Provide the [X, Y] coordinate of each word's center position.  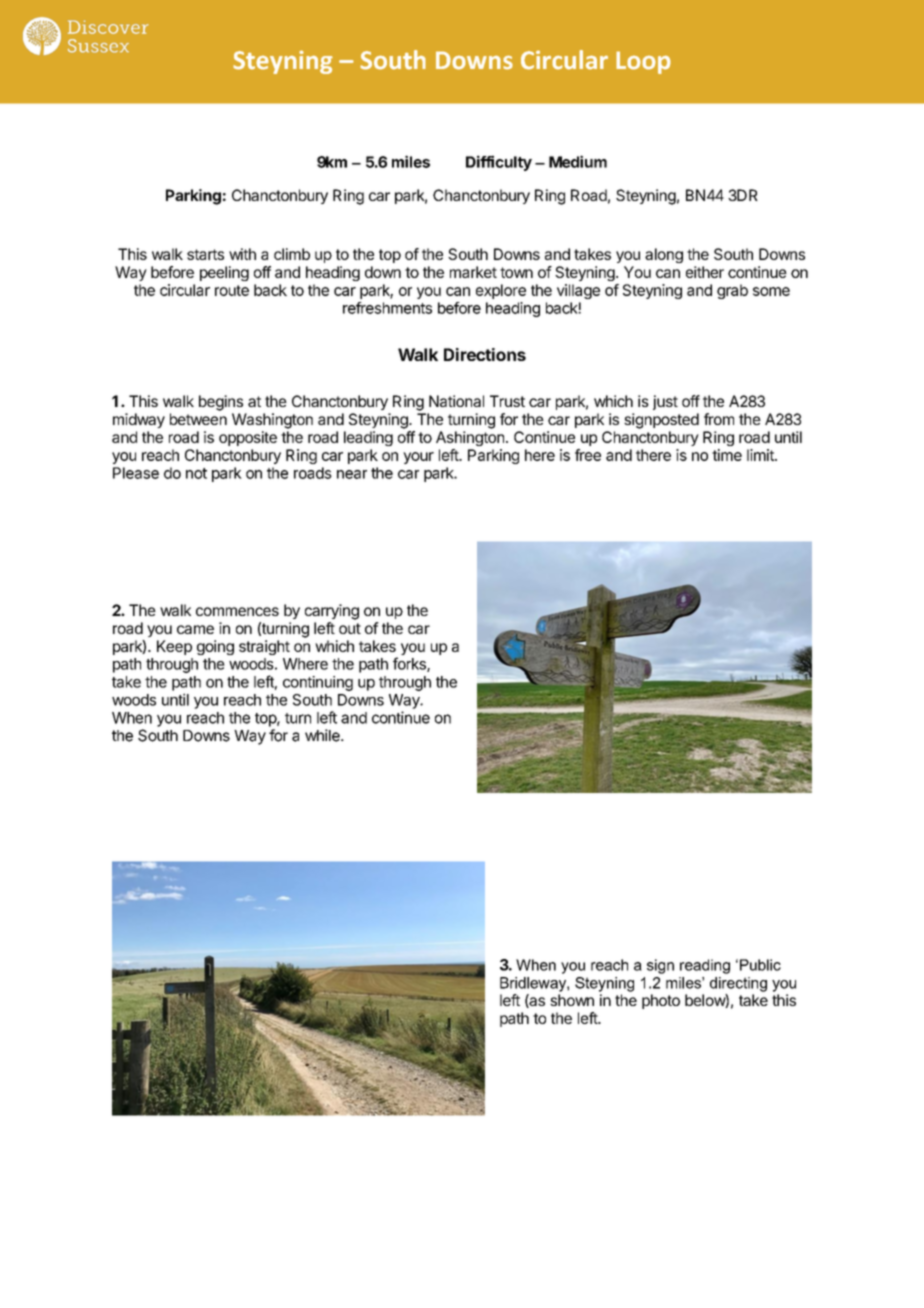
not [196, 473]
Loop [643, 62]
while [323, 735]
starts [205, 254]
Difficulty [499, 163]
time [727, 455]
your [418, 458]
